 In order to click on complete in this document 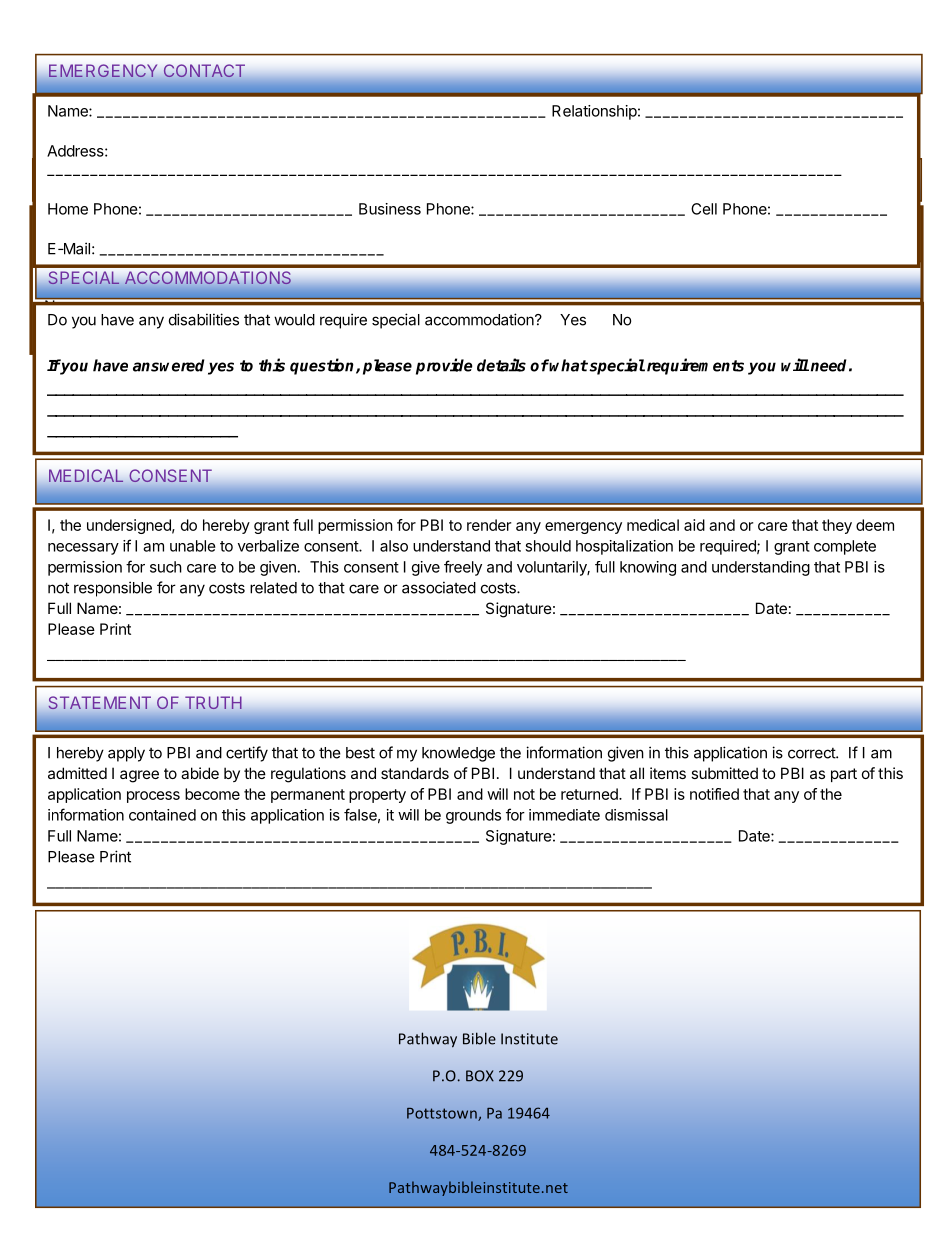, I will do `click(845, 547)`.
